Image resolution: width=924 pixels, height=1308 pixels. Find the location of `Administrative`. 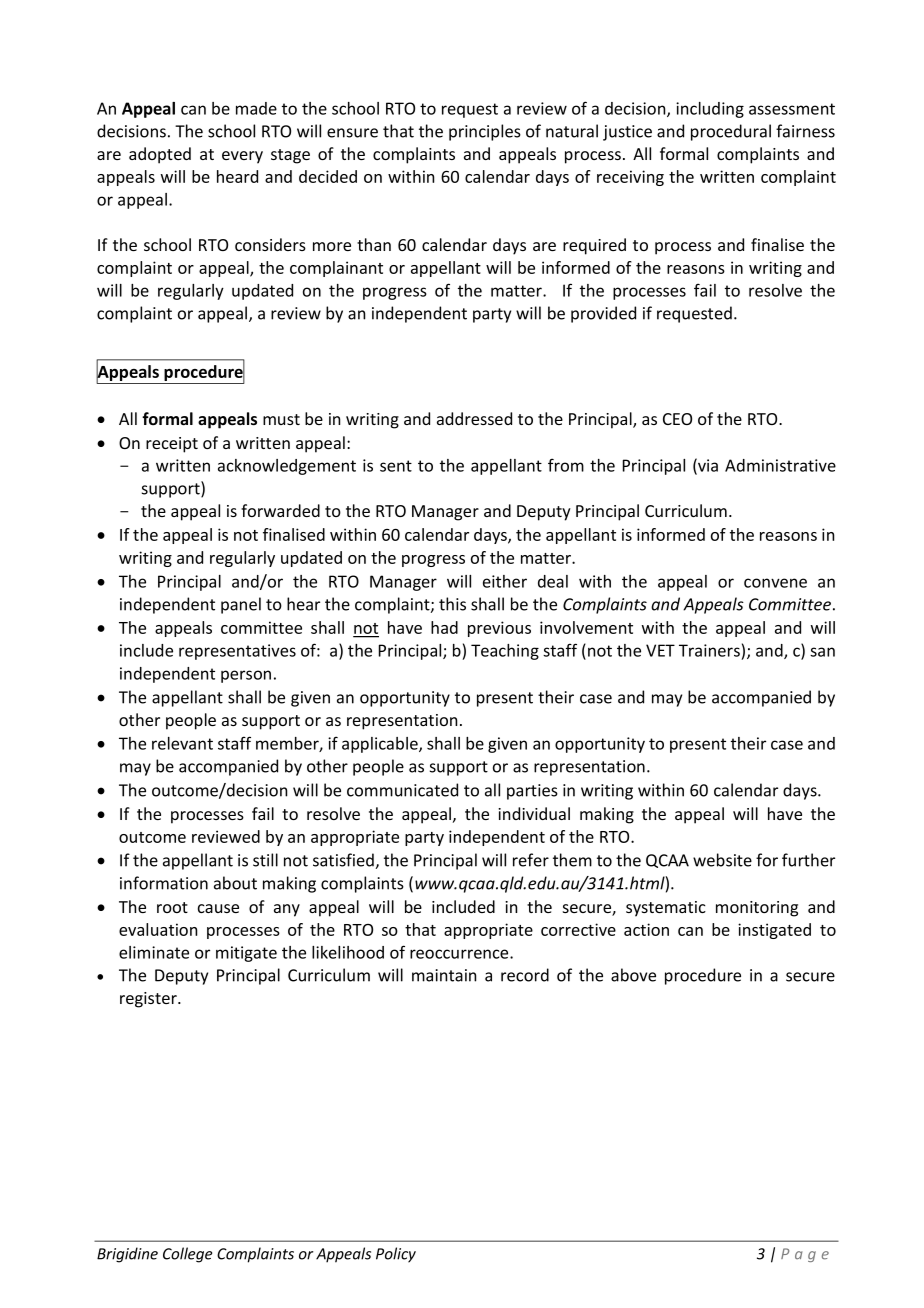

Administrative is located at coordinates (780, 465).
